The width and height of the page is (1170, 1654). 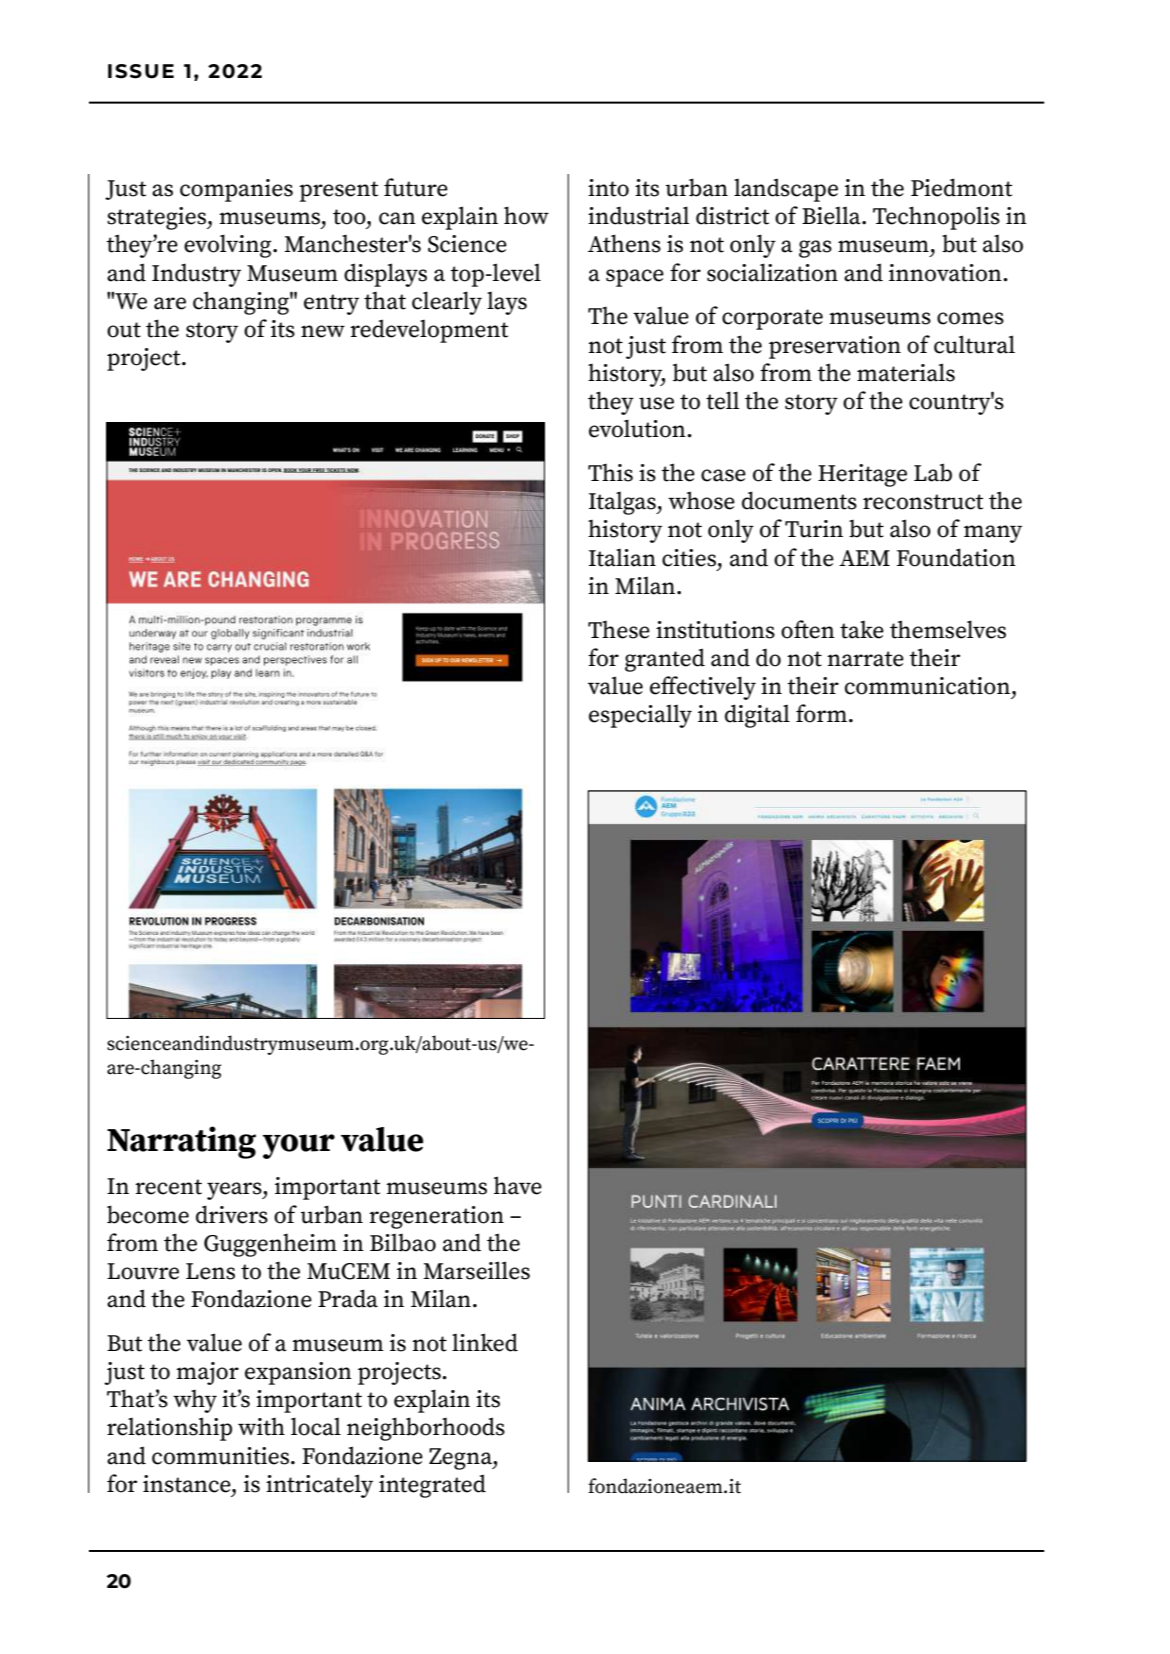 What do you see at coordinates (261, 1427) in the page?
I see `with` at bounding box center [261, 1427].
